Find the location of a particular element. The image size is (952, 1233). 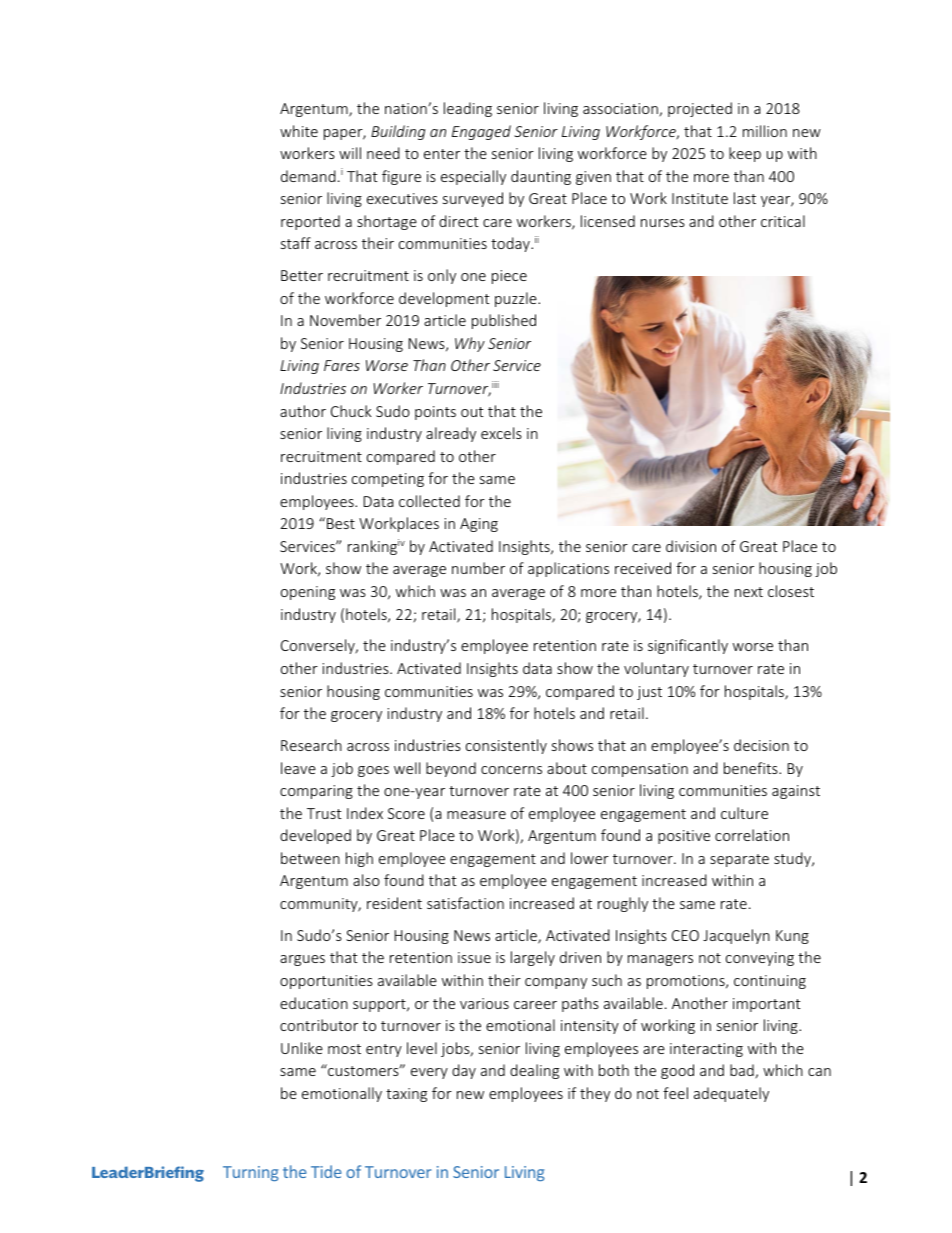

applications is located at coordinates (568, 569).
